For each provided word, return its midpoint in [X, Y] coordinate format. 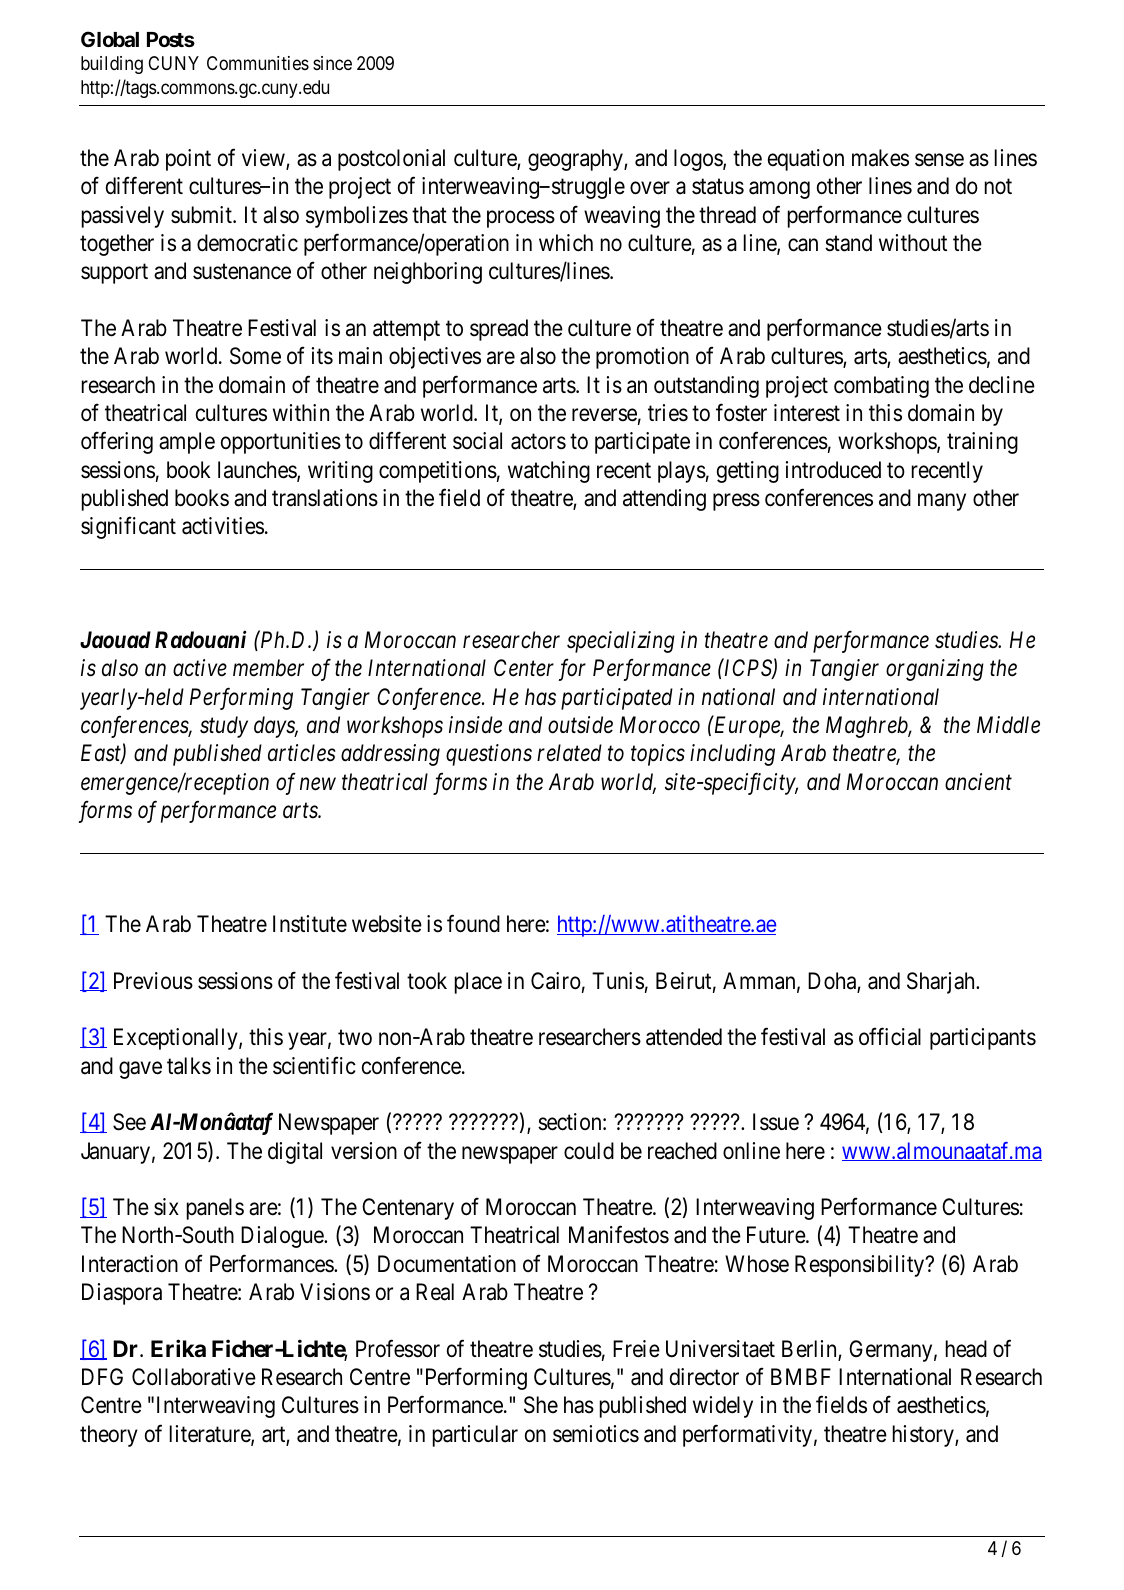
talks [189, 1066]
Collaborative [194, 1377]
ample [187, 443]
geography [576, 160]
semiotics [596, 1434]
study [224, 727]
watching [549, 472]
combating [881, 387]
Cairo [556, 981]
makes [880, 158]
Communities [258, 63]
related [569, 753]
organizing [935, 670]
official [890, 1037]
